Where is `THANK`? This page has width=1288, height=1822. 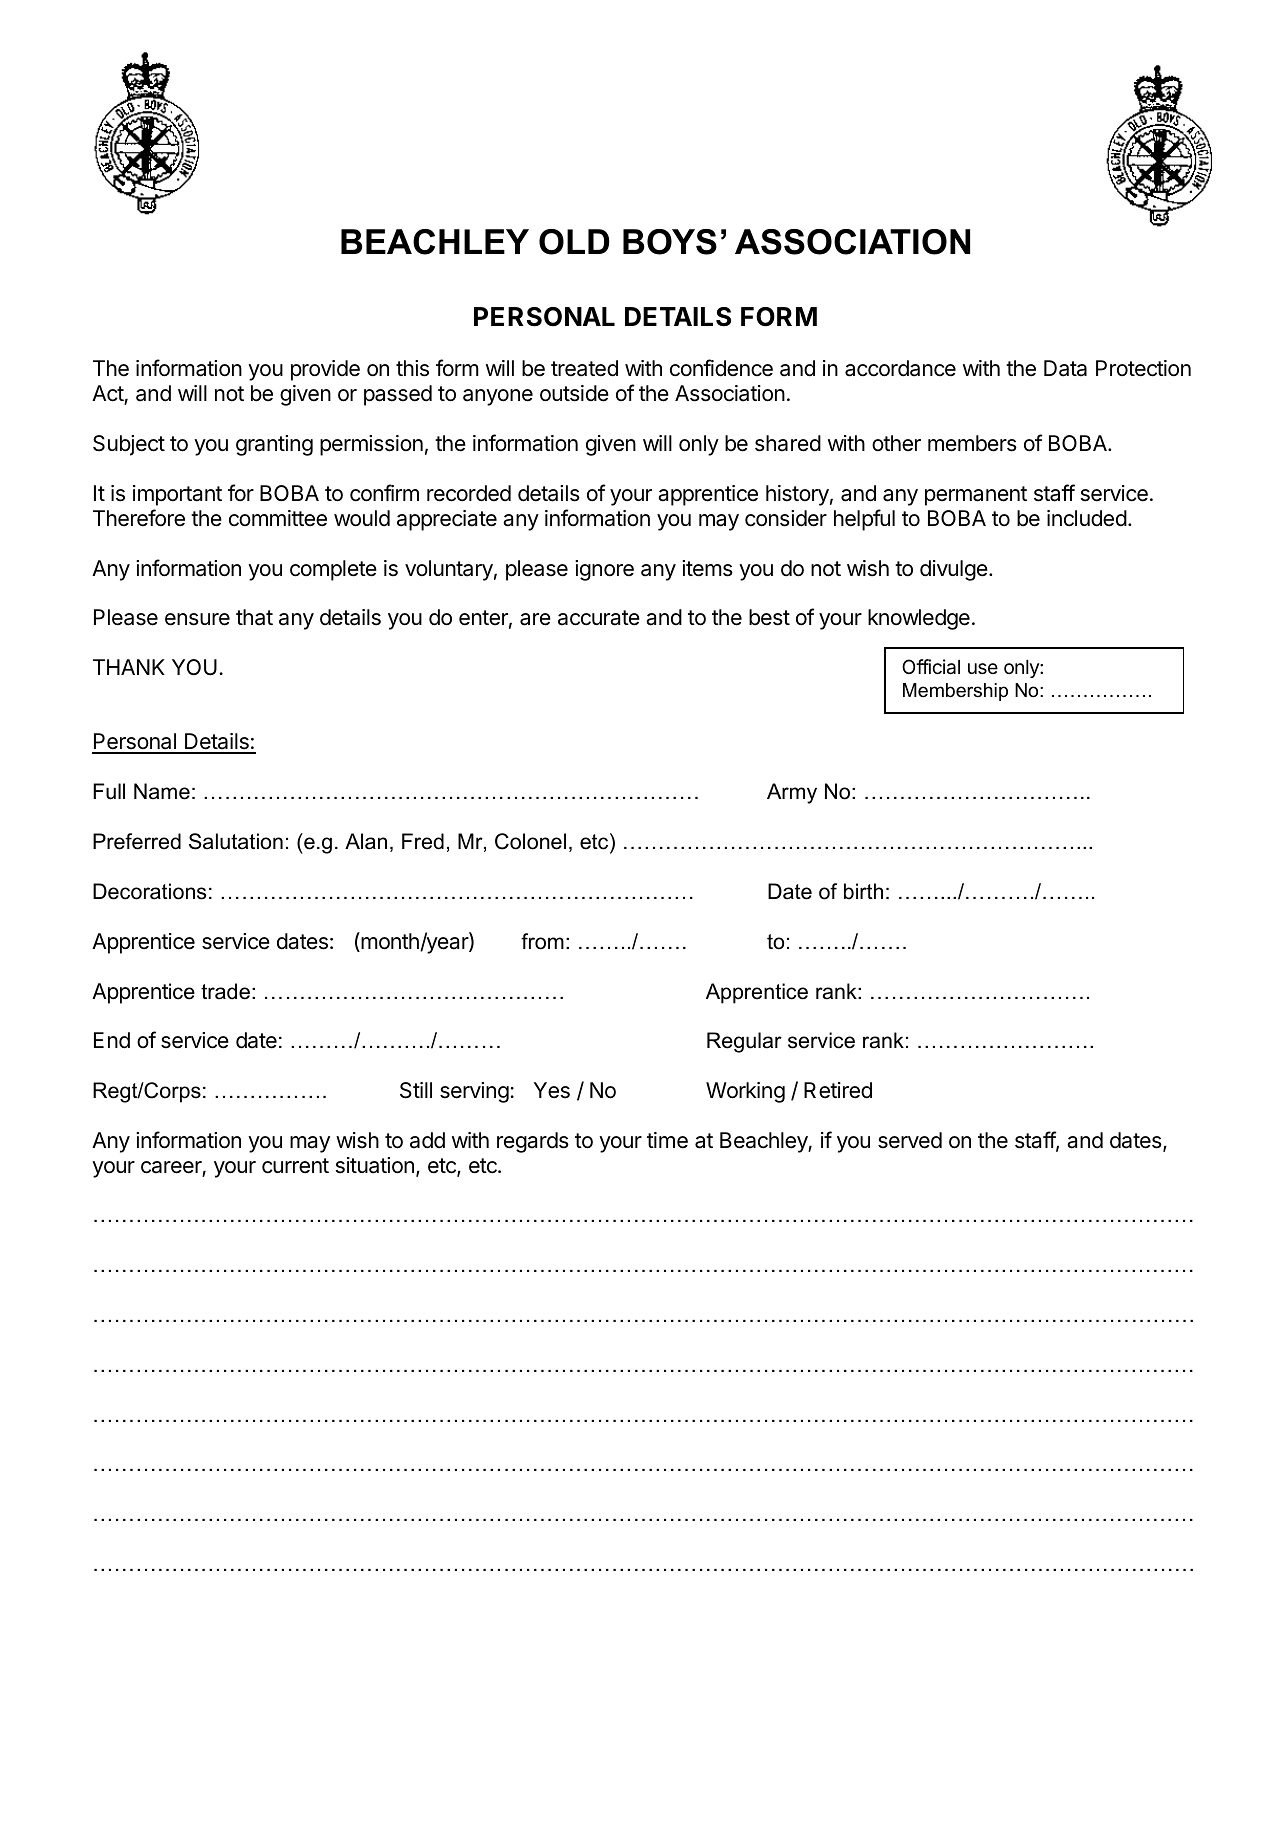
THANK is located at coordinates (129, 667).
